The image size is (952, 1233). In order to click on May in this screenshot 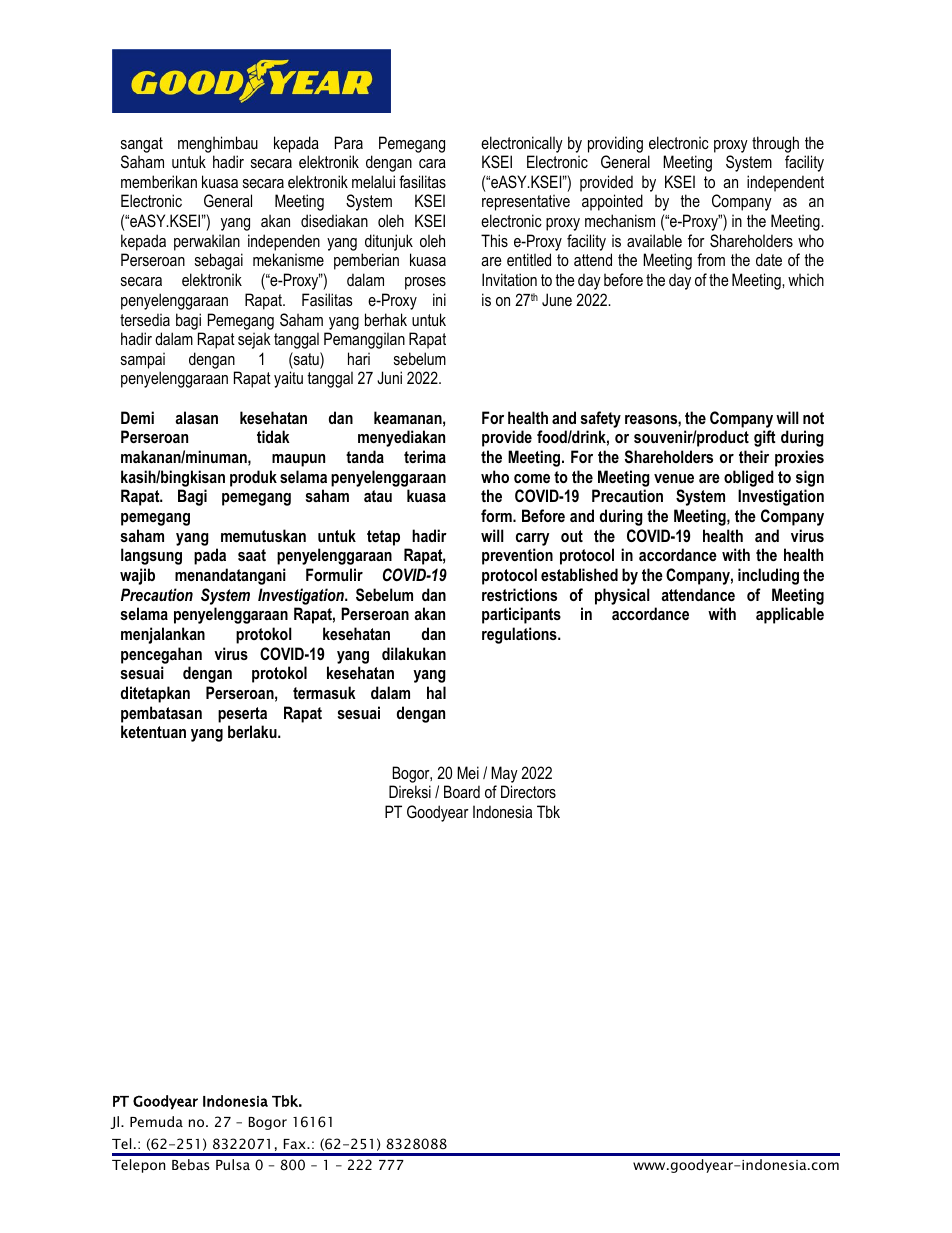, I will do `click(504, 774)`.
